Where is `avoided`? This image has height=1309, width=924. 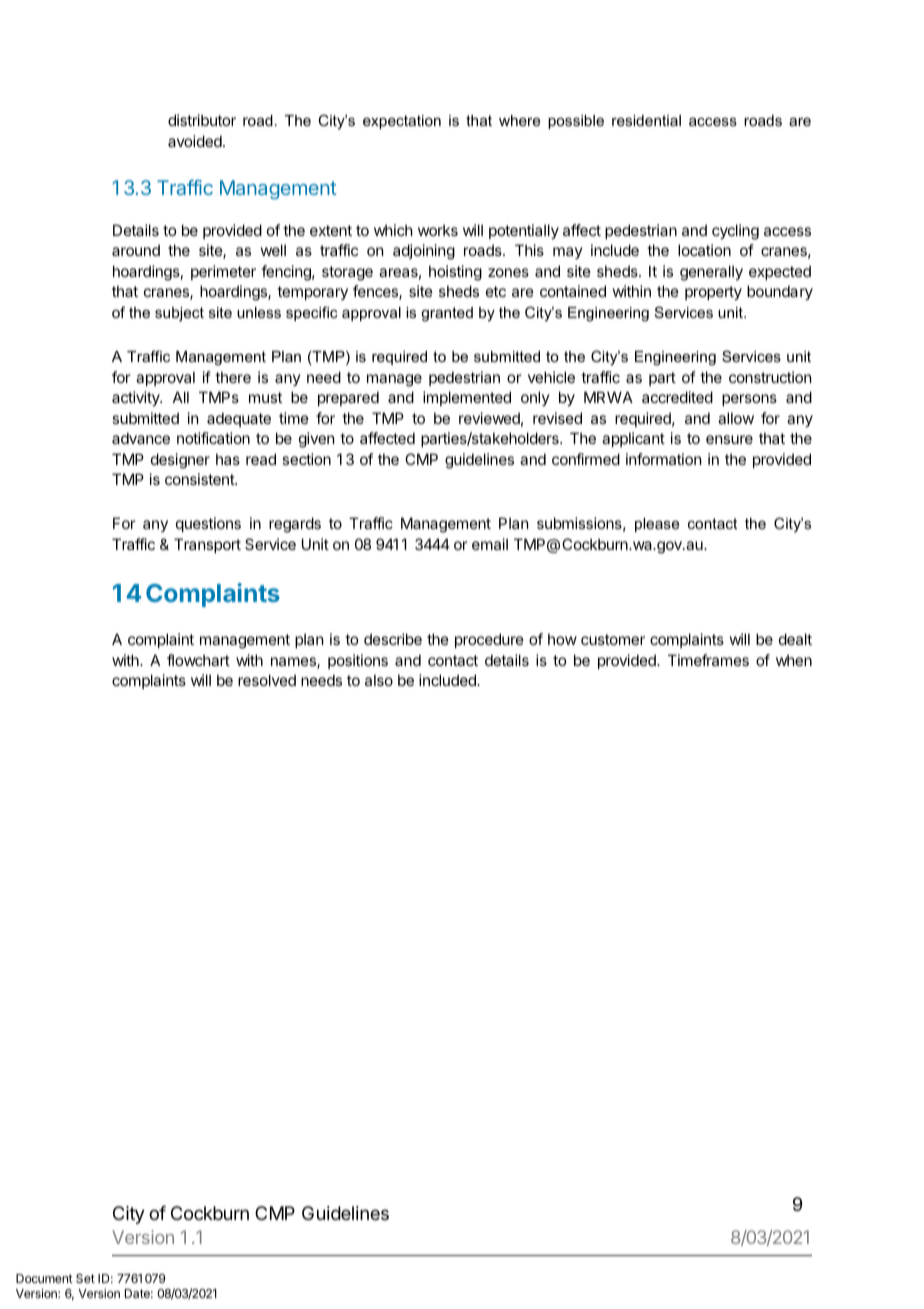
avoided is located at coordinates (196, 141).
